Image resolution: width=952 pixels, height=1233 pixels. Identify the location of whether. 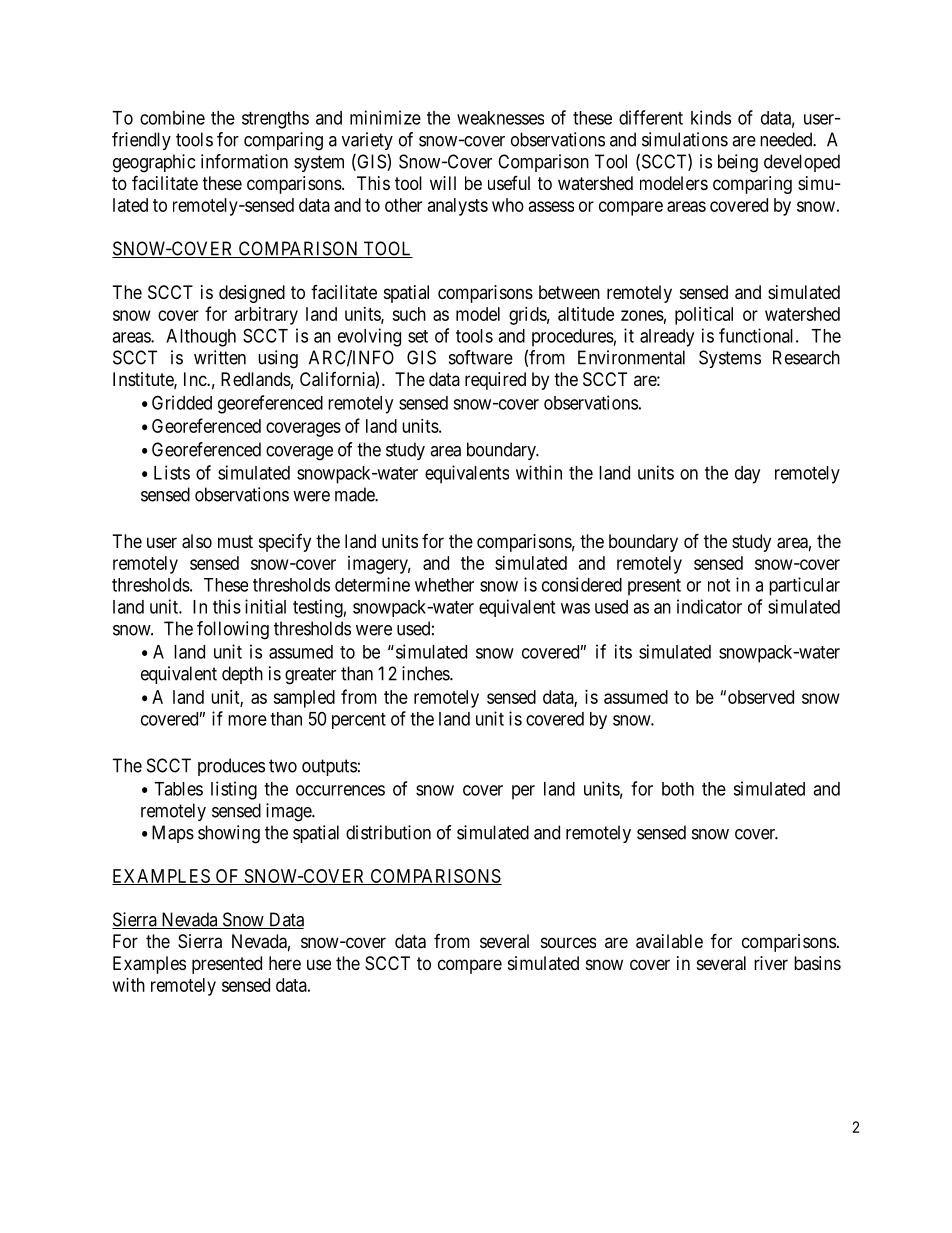
(444, 585).
